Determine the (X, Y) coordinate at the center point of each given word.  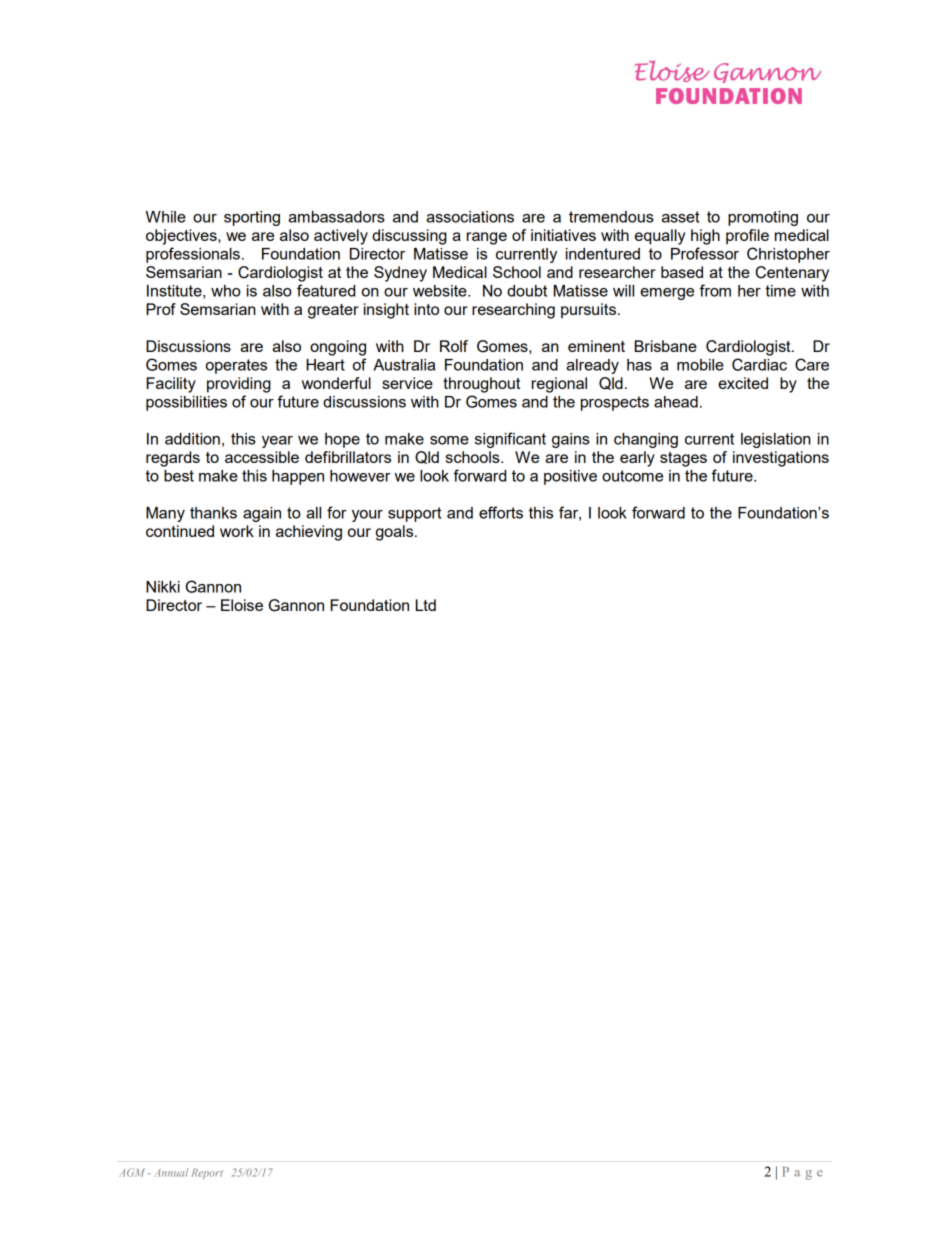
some (449, 440)
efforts (501, 512)
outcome (632, 476)
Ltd (426, 605)
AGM (131, 1172)
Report (207, 1173)
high (705, 237)
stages (683, 459)
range (487, 238)
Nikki (163, 587)
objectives (182, 237)
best (179, 476)
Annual (171, 1172)
